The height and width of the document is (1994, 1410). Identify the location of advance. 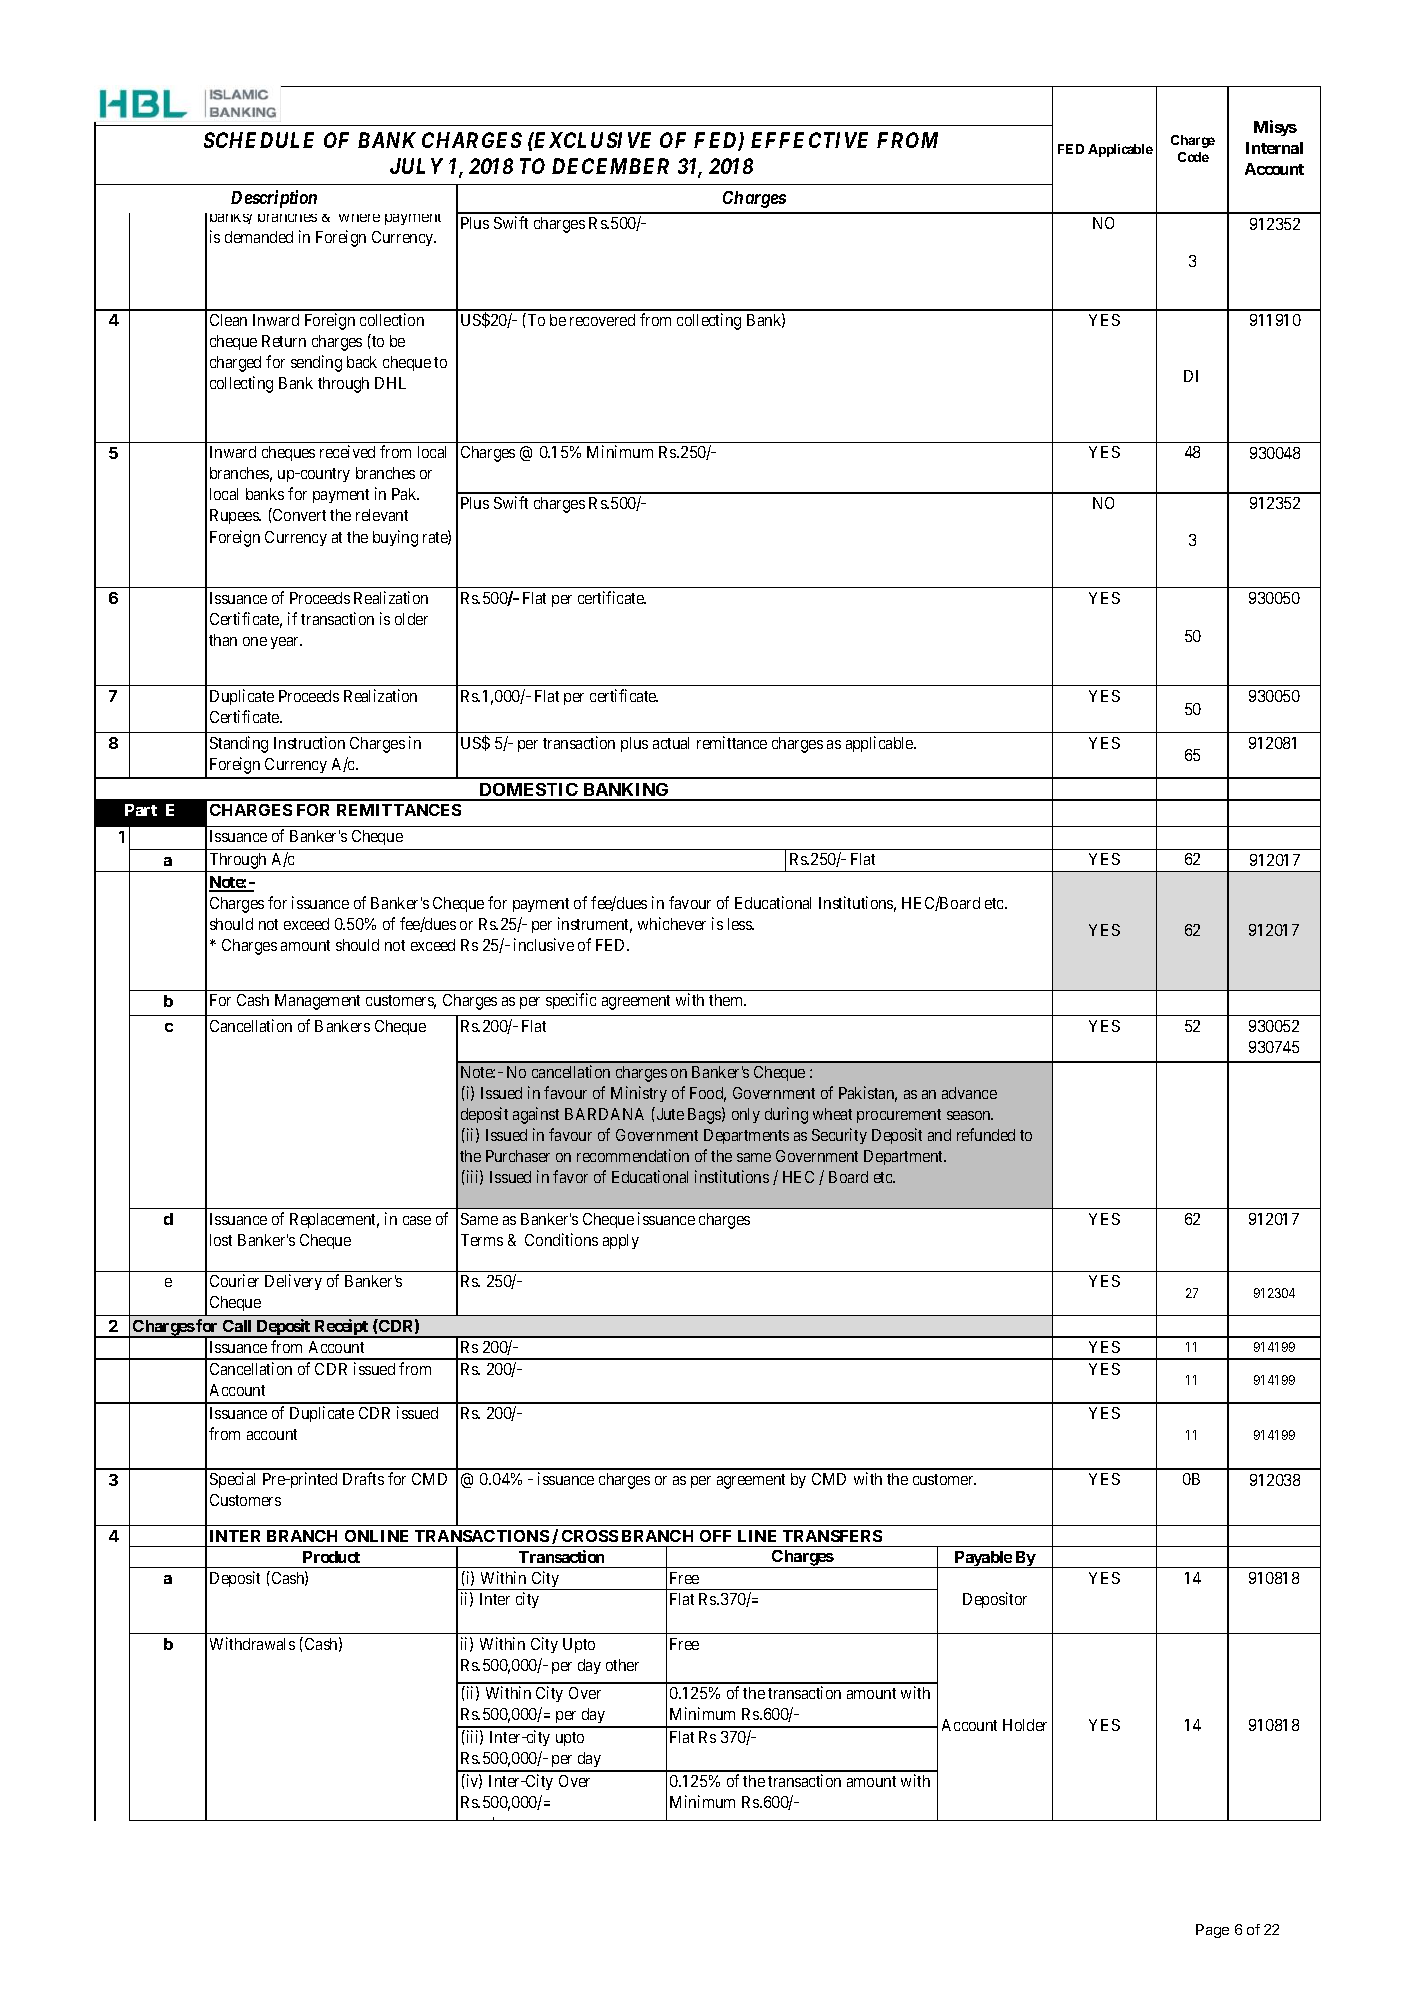
(969, 1093).
